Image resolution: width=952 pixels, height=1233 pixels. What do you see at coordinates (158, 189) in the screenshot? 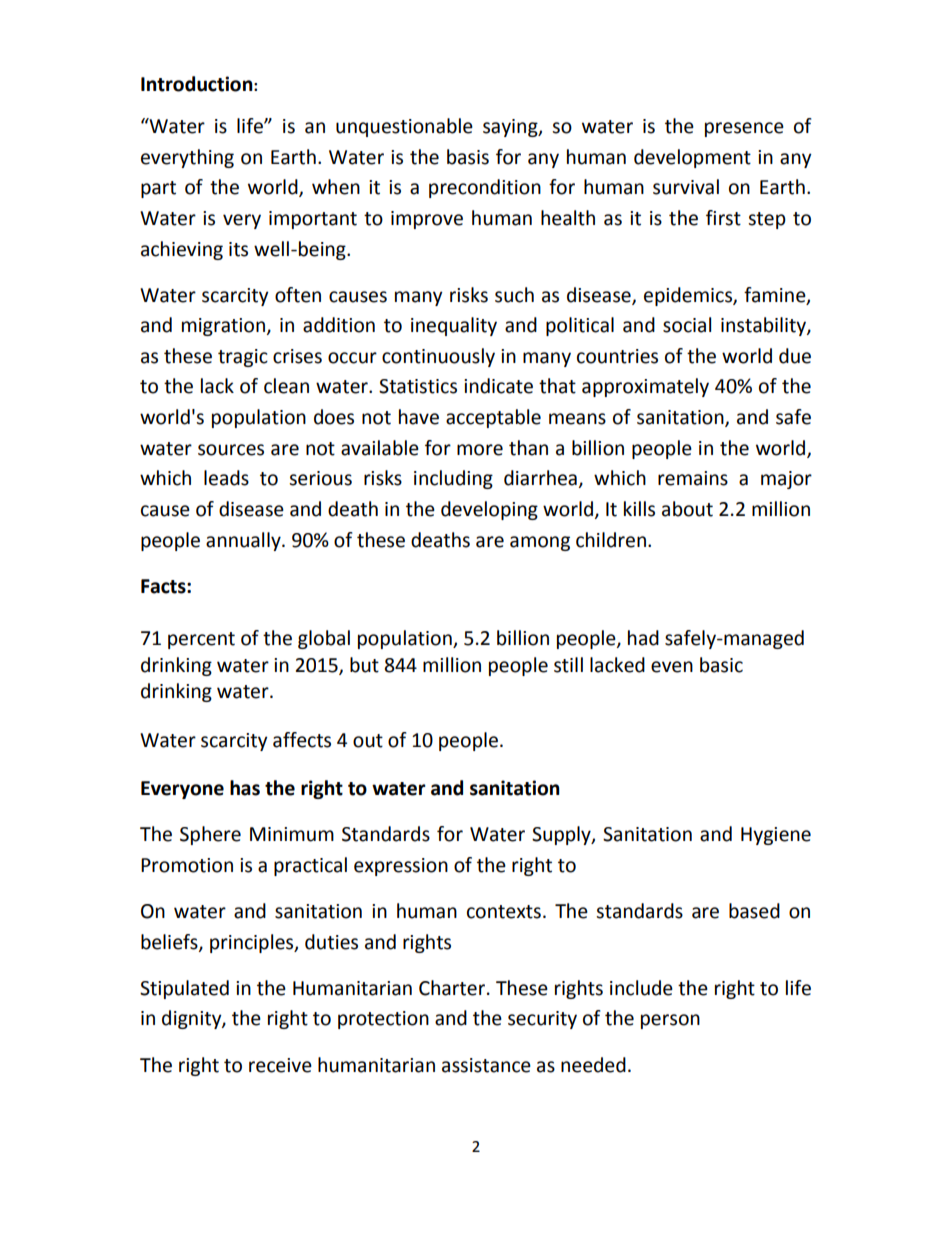
I see `part` at bounding box center [158, 189].
